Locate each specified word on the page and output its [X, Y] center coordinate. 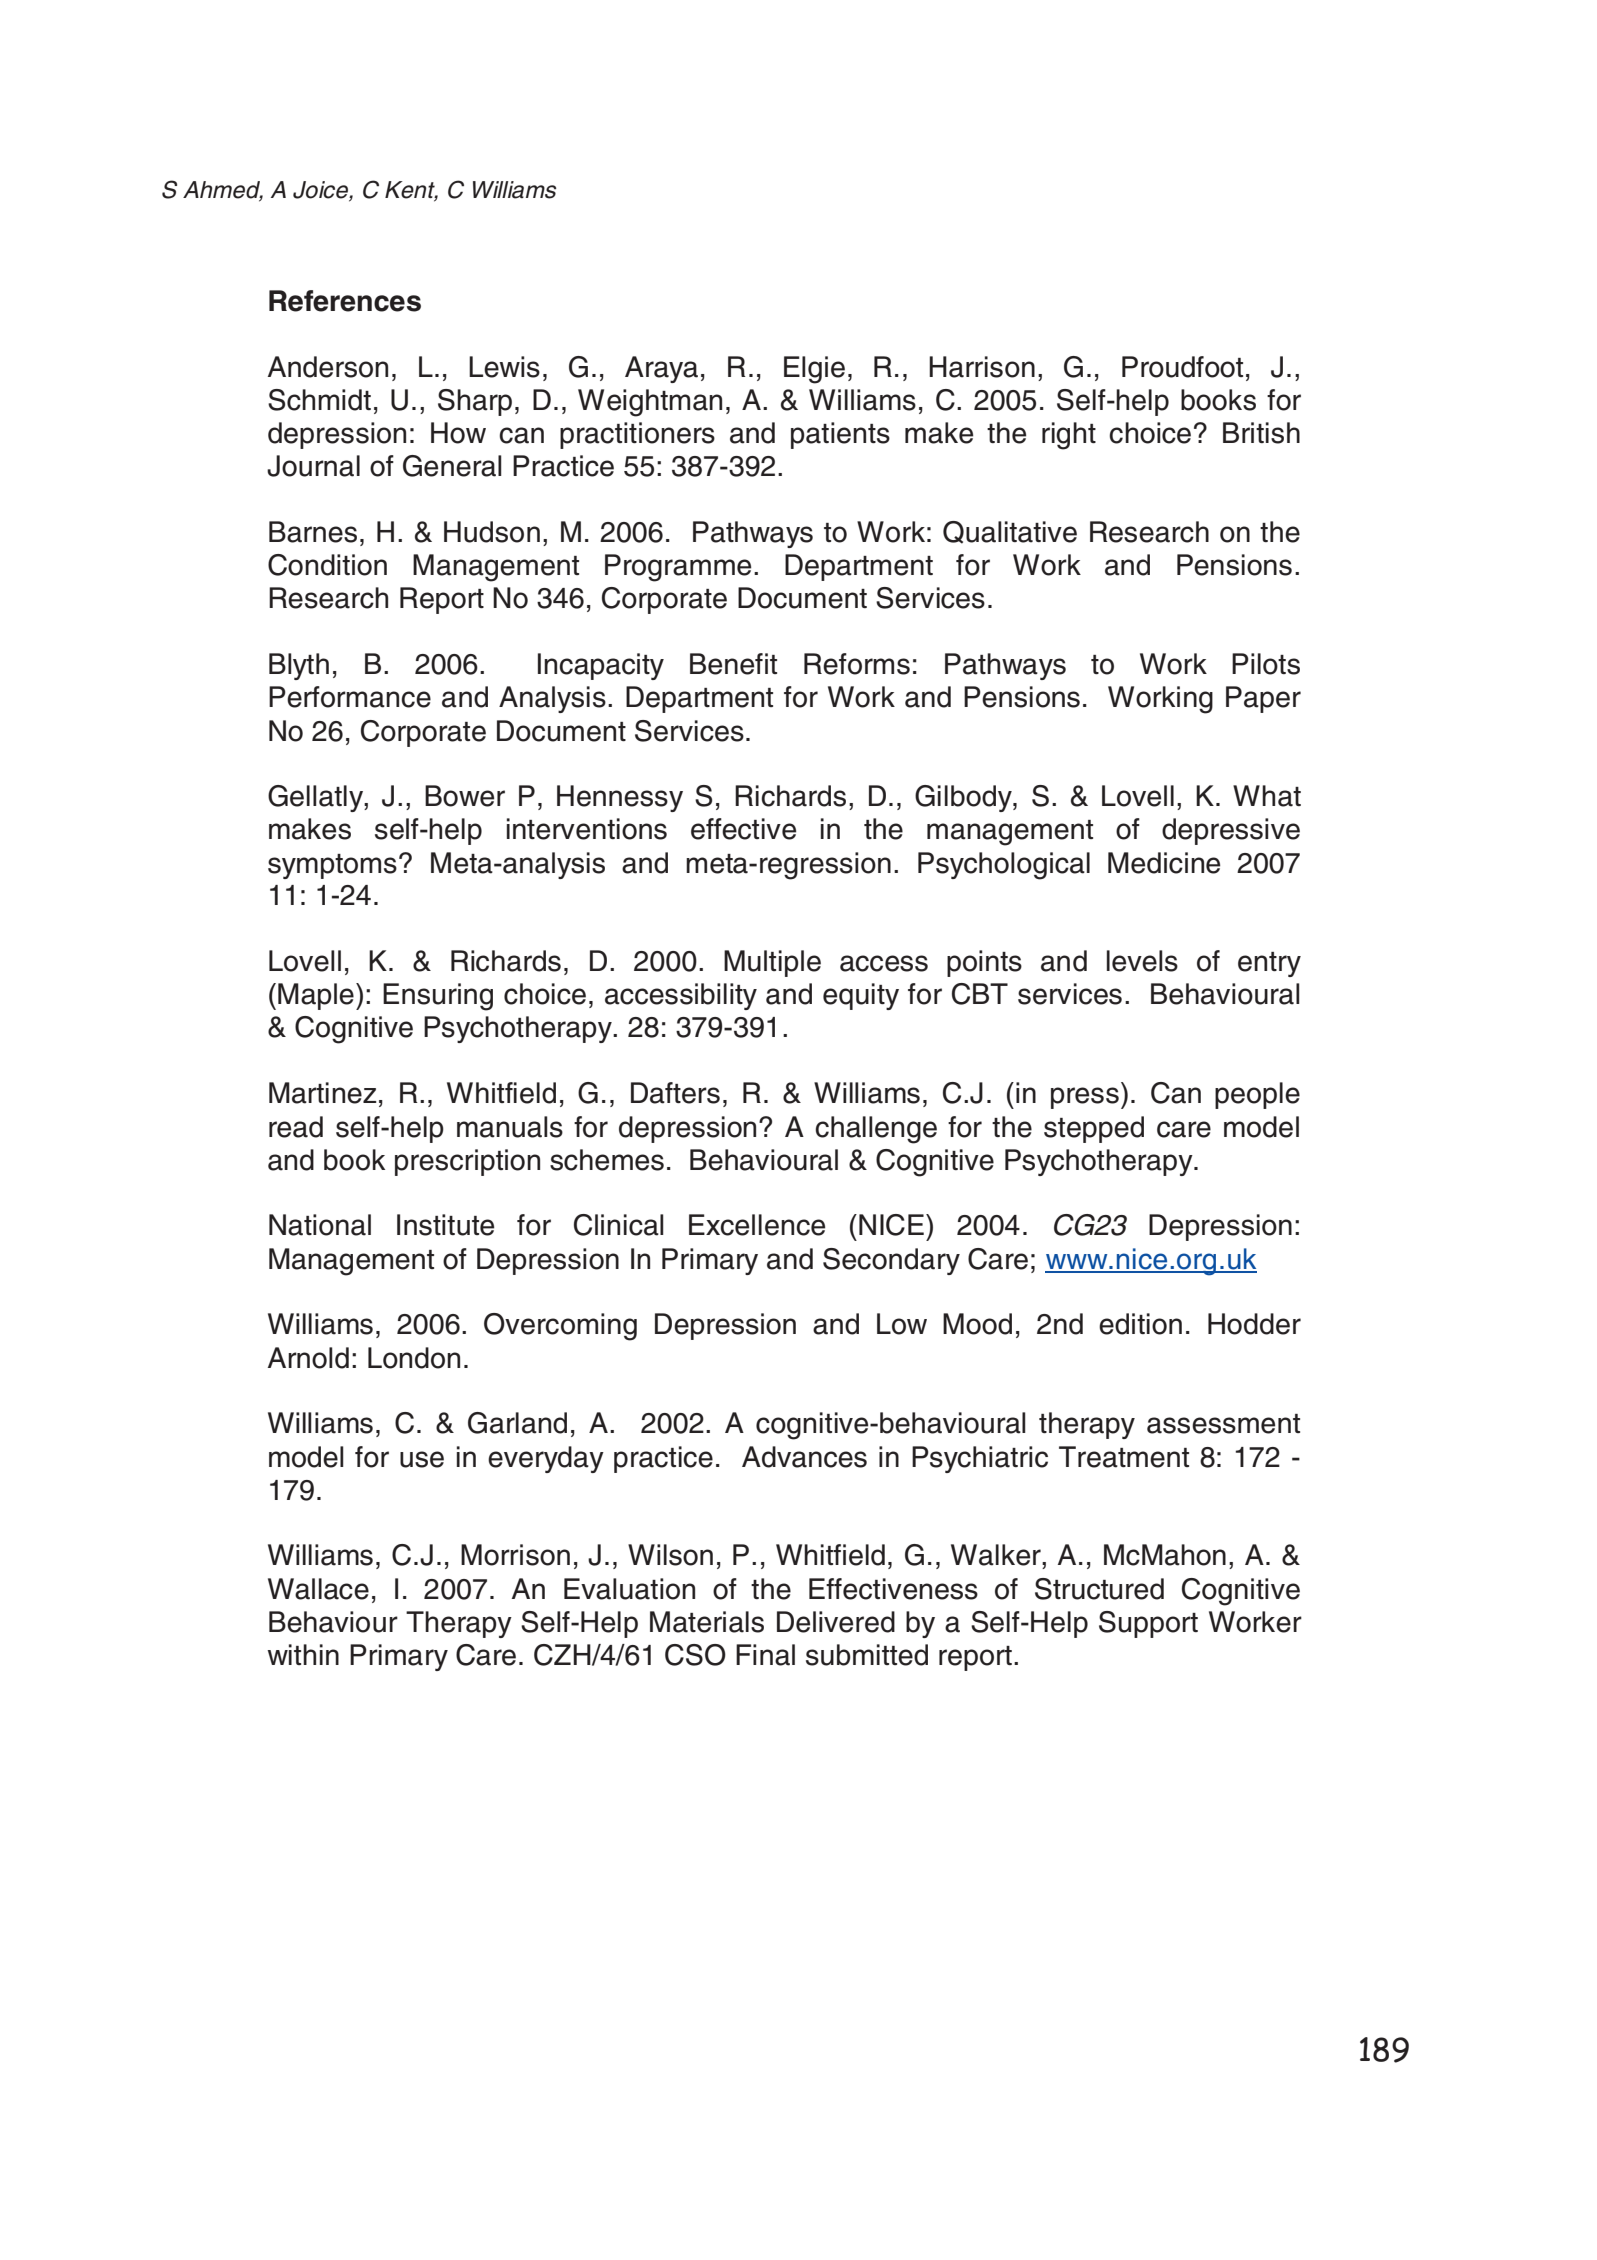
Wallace [318, 1589]
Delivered [836, 1622]
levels [1142, 961]
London [414, 1358]
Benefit [733, 664]
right [1069, 436]
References [345, 301]
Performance [350, 697]
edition [1140, 1324]
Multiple [772, 963]
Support [1148, 1624]
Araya [661, 369]
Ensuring [438, 997]
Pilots [1266, 664]
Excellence [757, 1225]
